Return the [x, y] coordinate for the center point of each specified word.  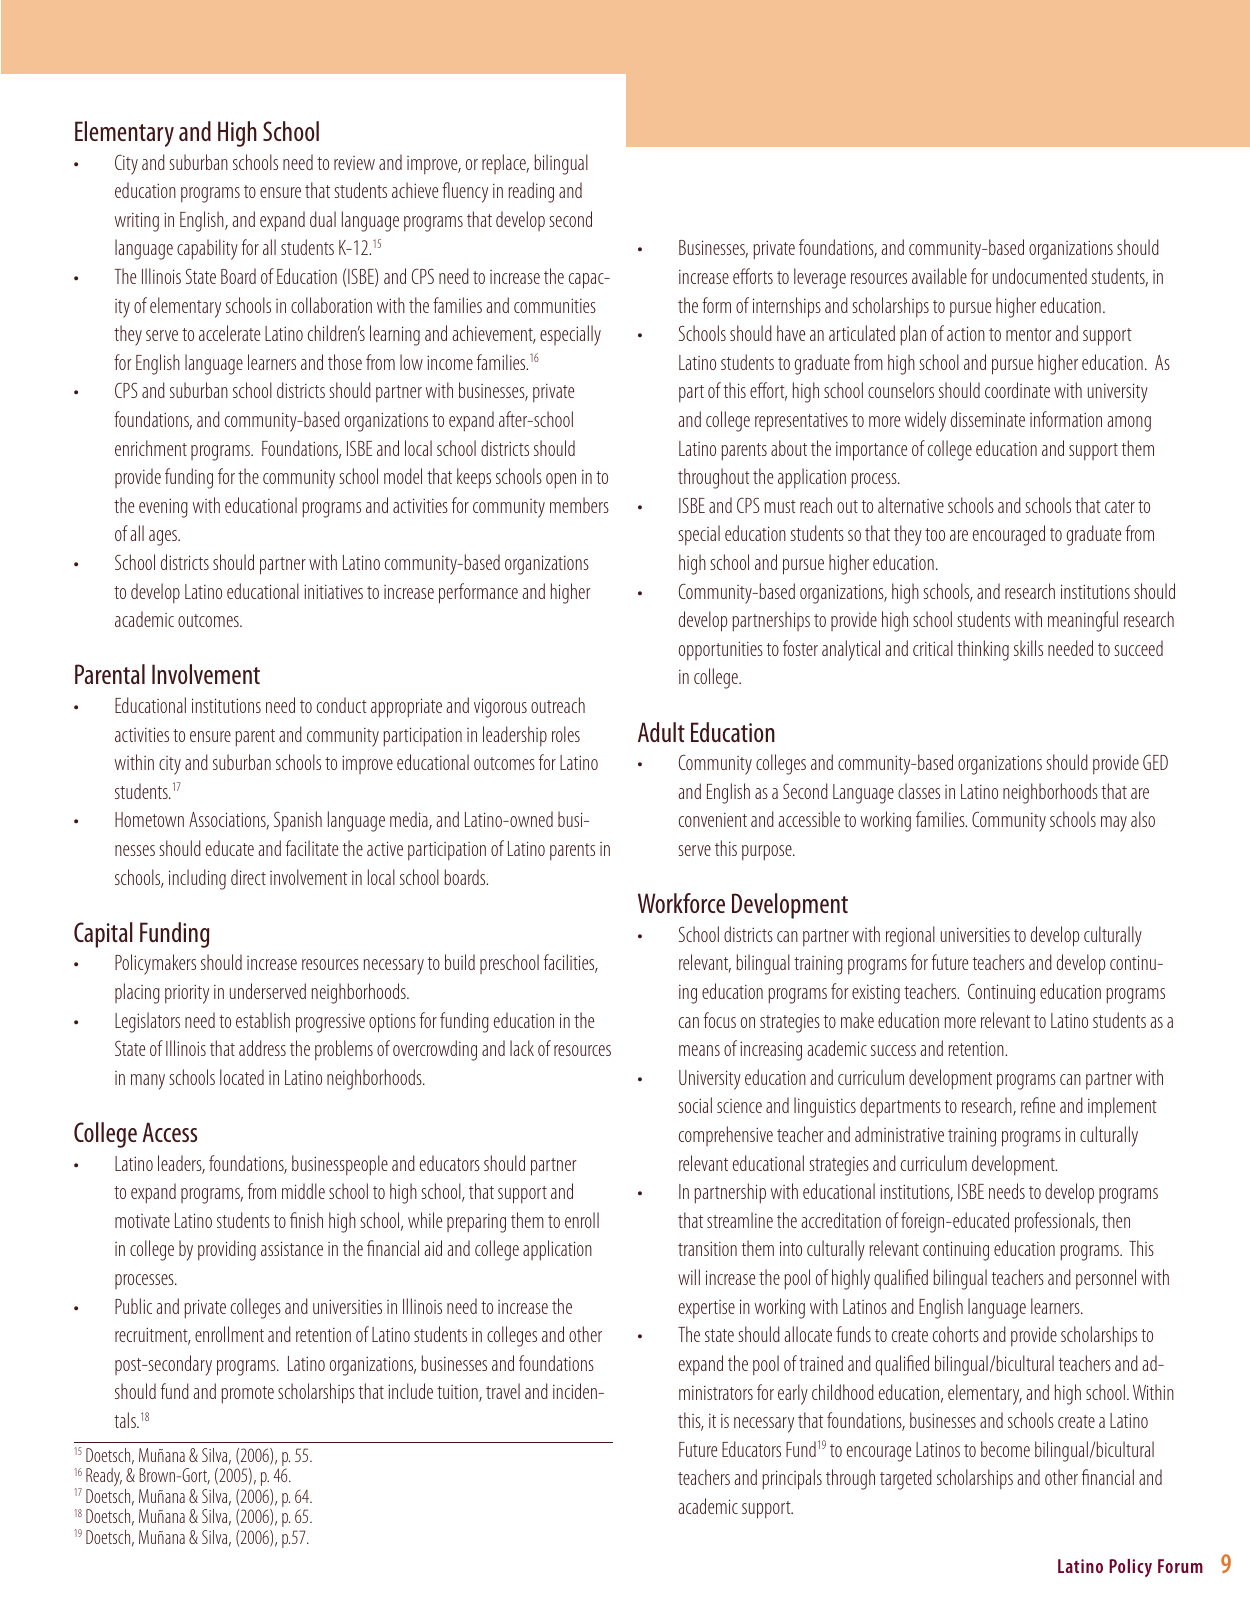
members [579, 505]
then [1116, 1220]
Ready [104, 1479]
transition [707, 1248]
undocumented [1040, 276]
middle [303, 1191]
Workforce [681, 903]
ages [164, 538]
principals [792, 1479]
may [1114, 824]
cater [1120, 506]
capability [207, 249]
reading [531, 192]
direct [248, 877]
